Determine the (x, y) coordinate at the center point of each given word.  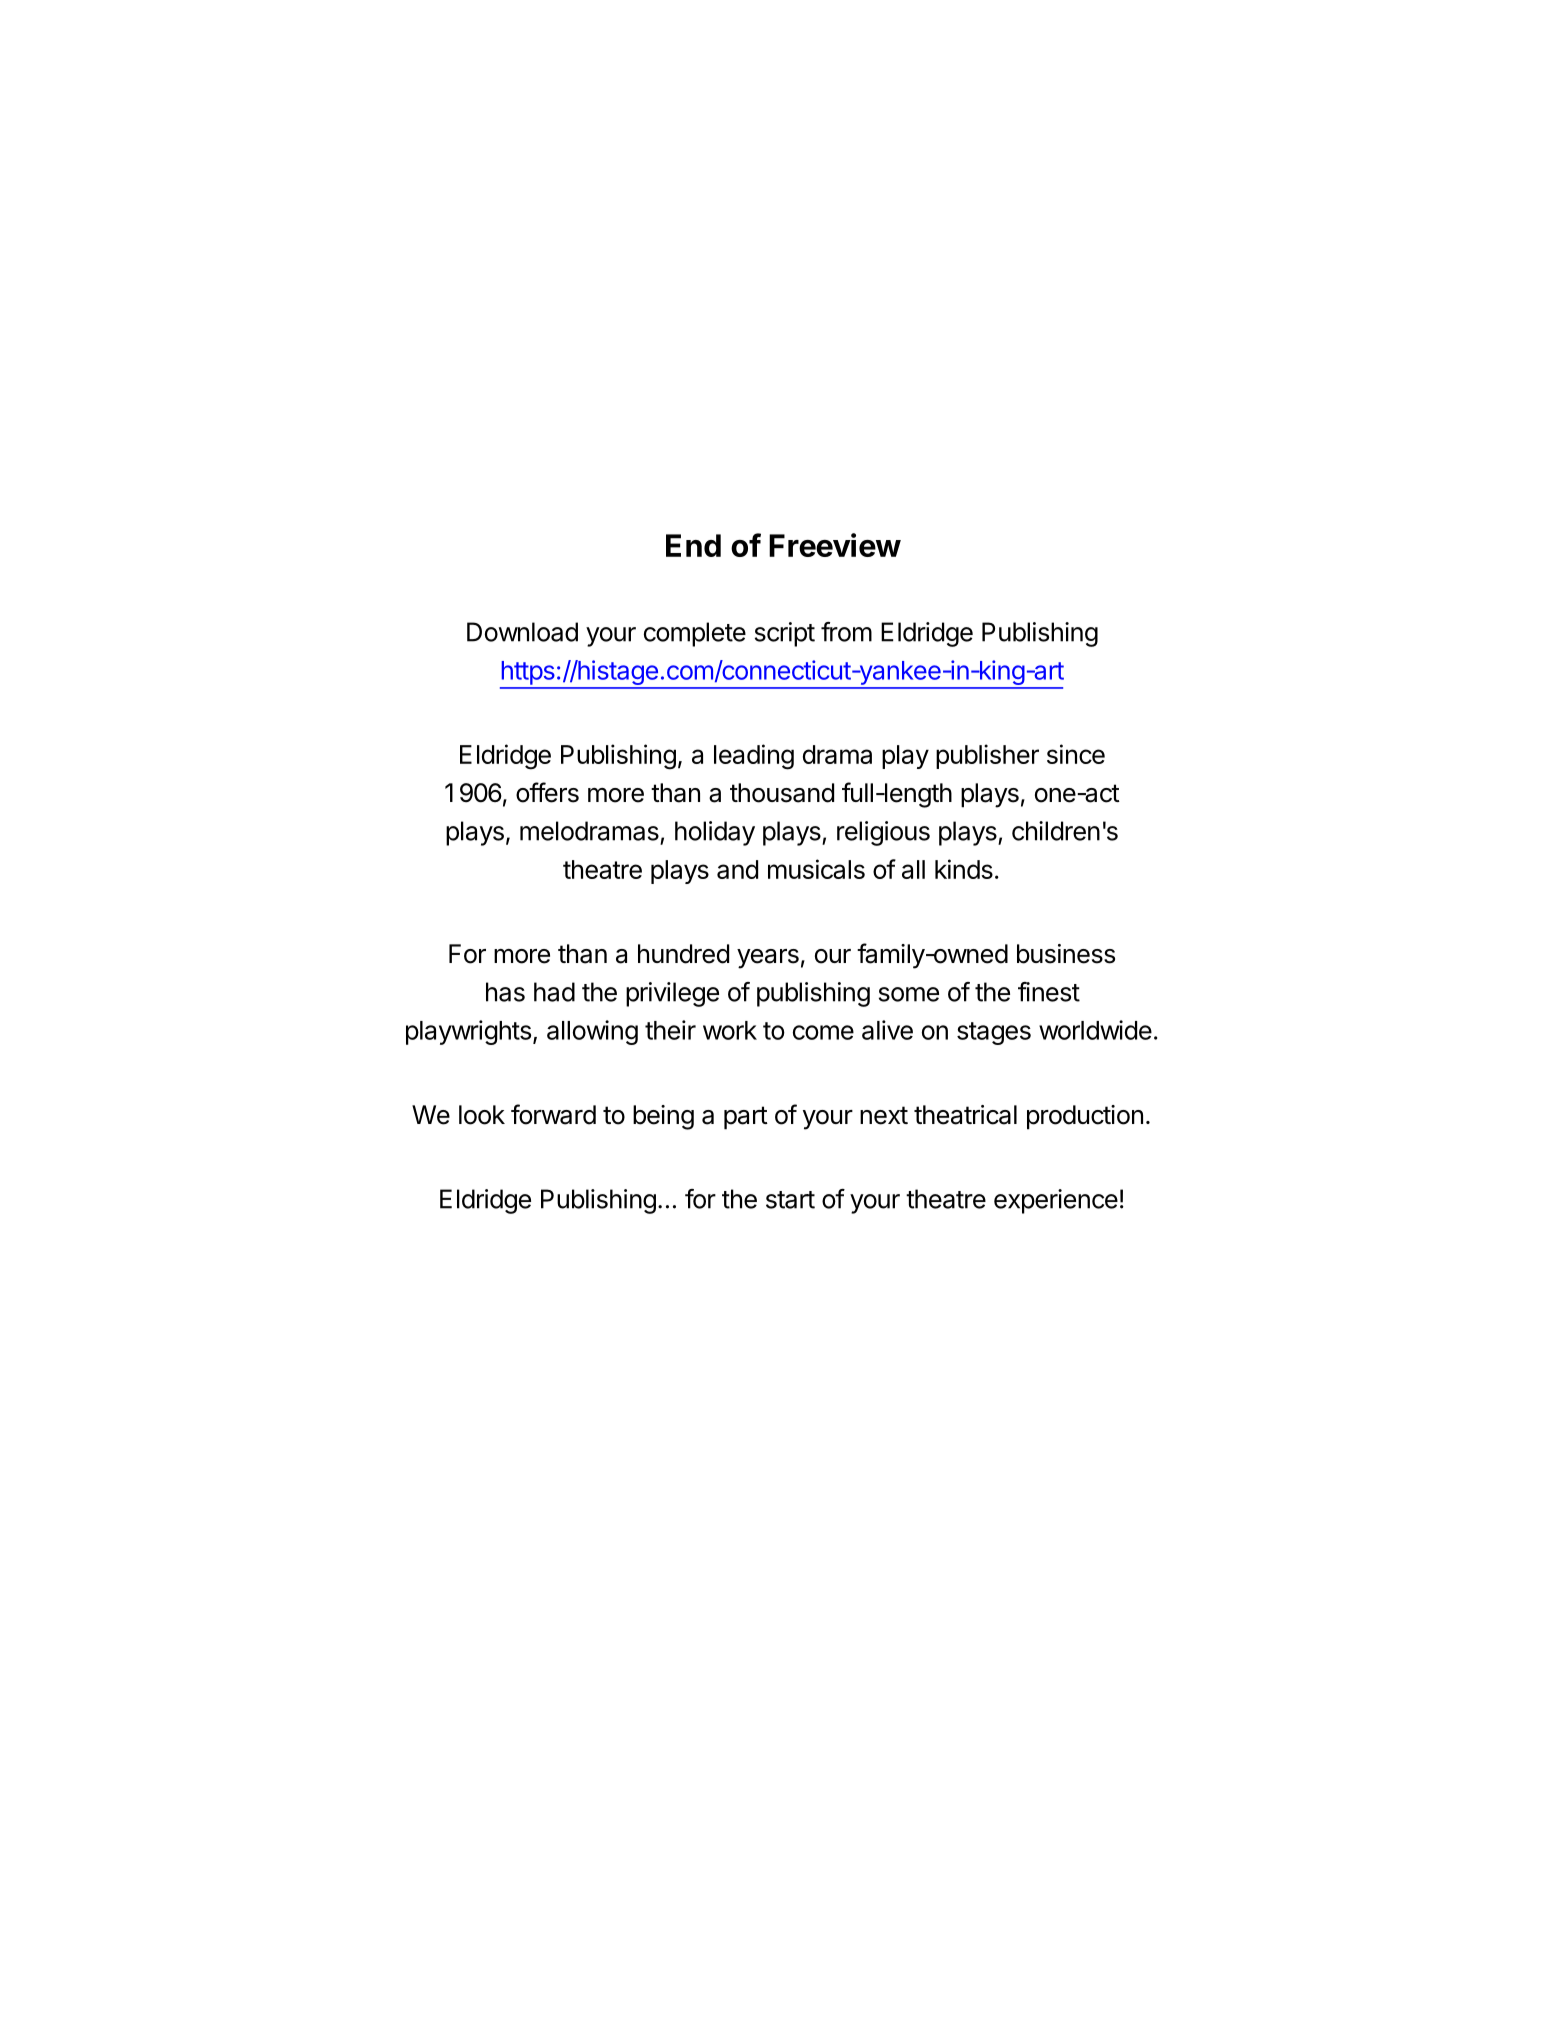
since (1076, 754)
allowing (592, 1032)
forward (553, 1114)
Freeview (835, 545)
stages (994, 1033)
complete (695, 634)
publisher (987, 756)
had (554, 992)
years (768, 959)
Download (522, 632)
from (846, 632)
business (1066, 954)
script (785, 634)
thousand (782, 793)
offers (547, 792)
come (823, 1032)
